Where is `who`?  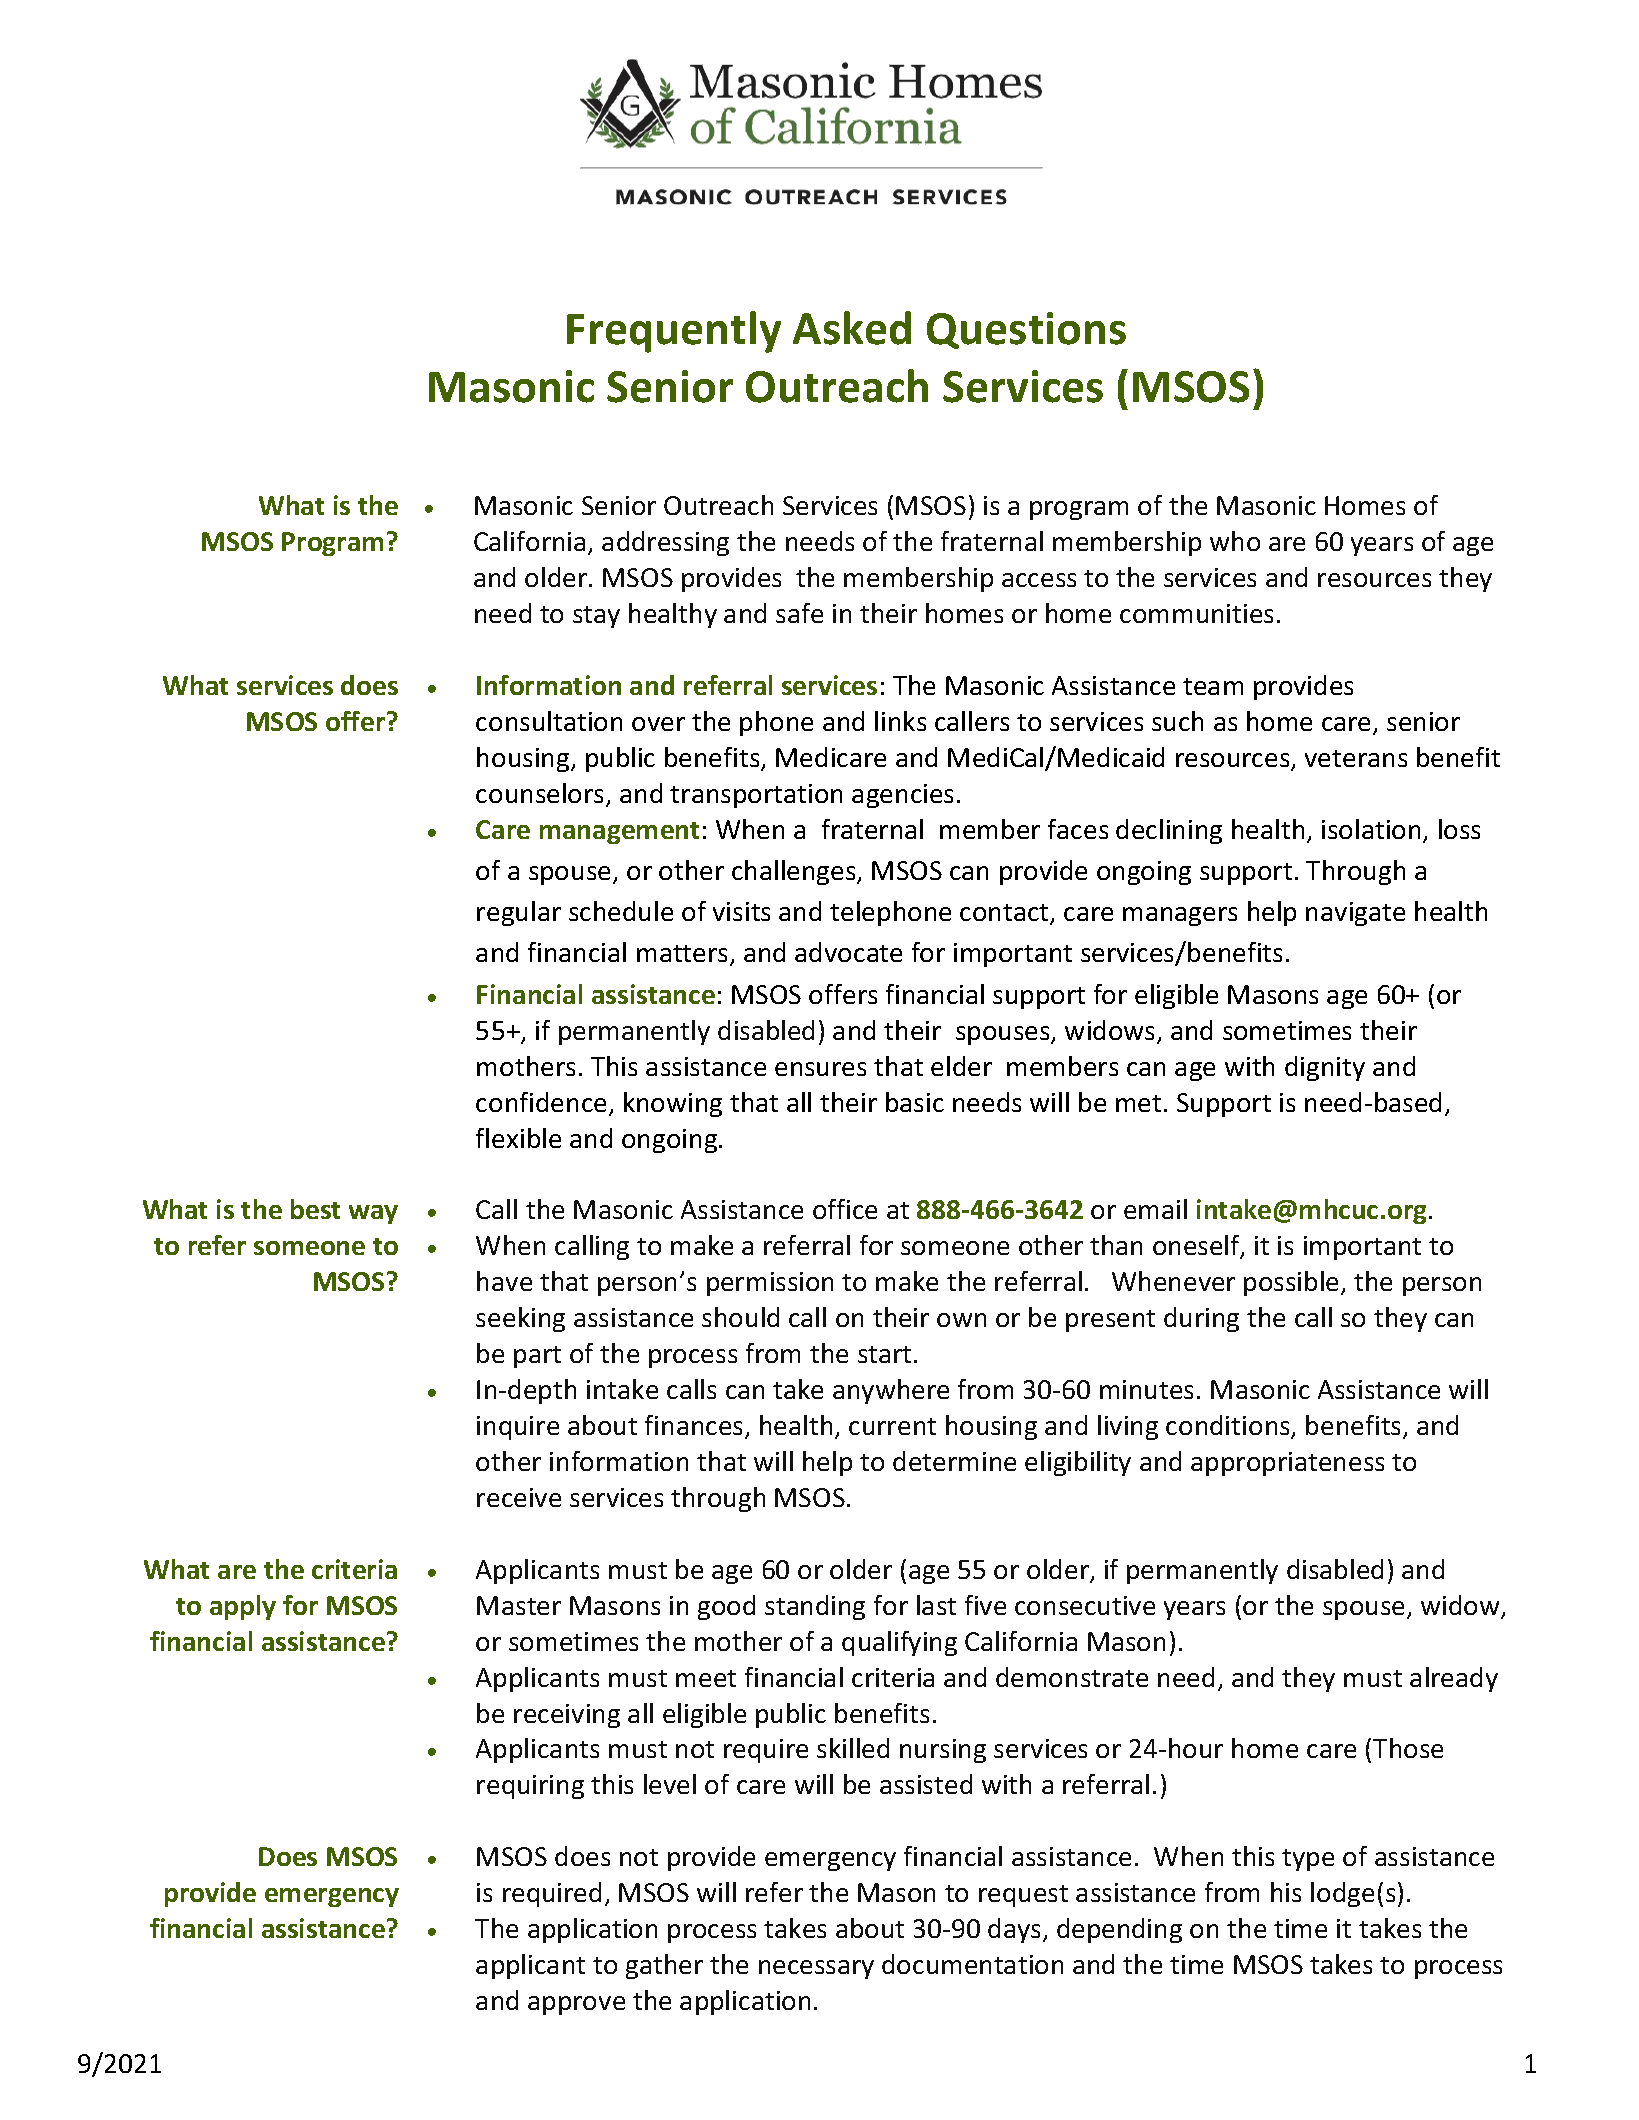
who is located at coordinates (1235, 541).
